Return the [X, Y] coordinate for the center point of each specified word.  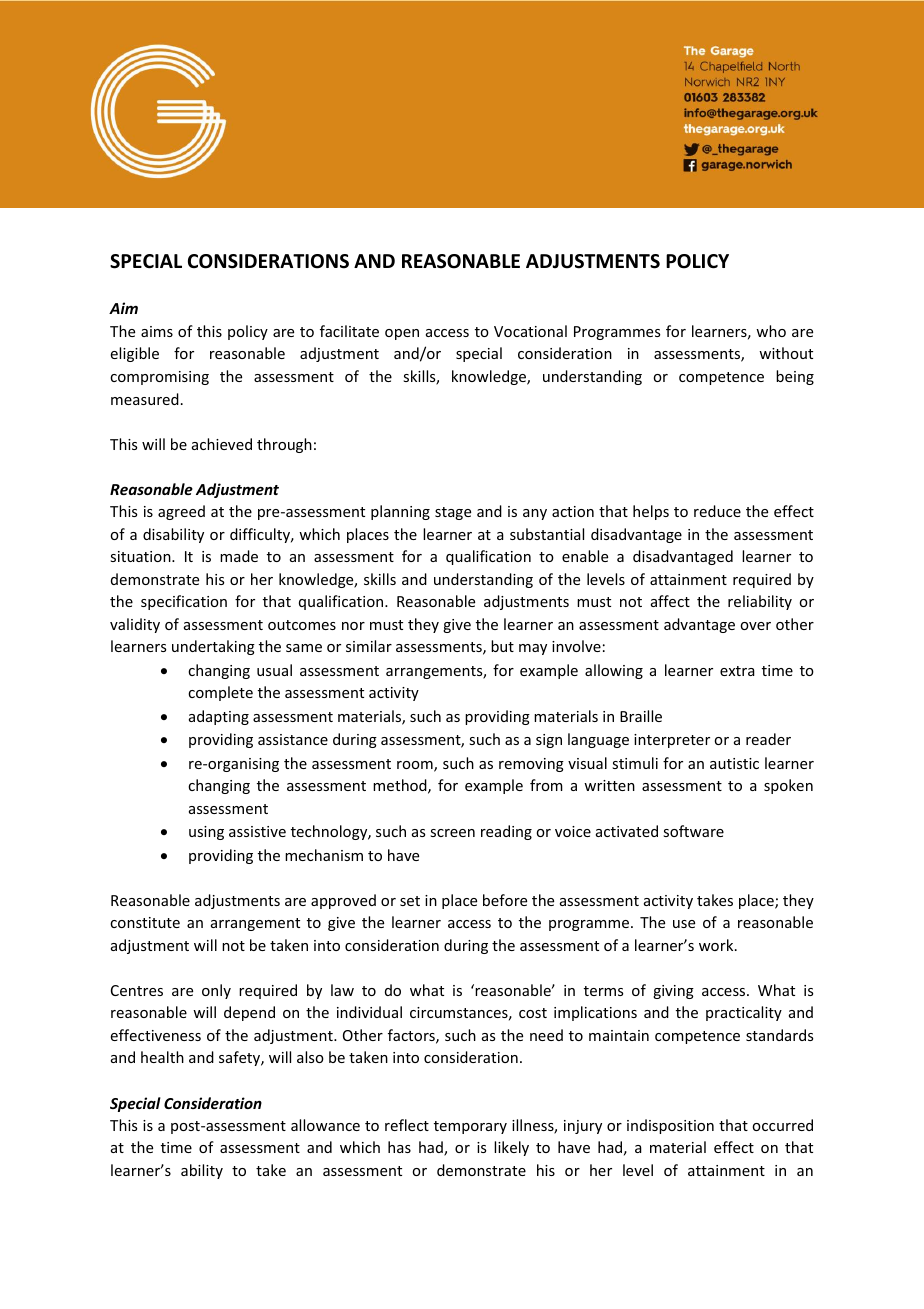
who [771, 331]
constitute [145, 922]
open [402, 334]
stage [453, 513]
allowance [325, 1125]
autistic [734, 763]
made [239, 556]
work [717, 945]
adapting [219, 717]
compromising [159, 378]
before [505, 900]
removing [531, 765]
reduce [717, 511]
